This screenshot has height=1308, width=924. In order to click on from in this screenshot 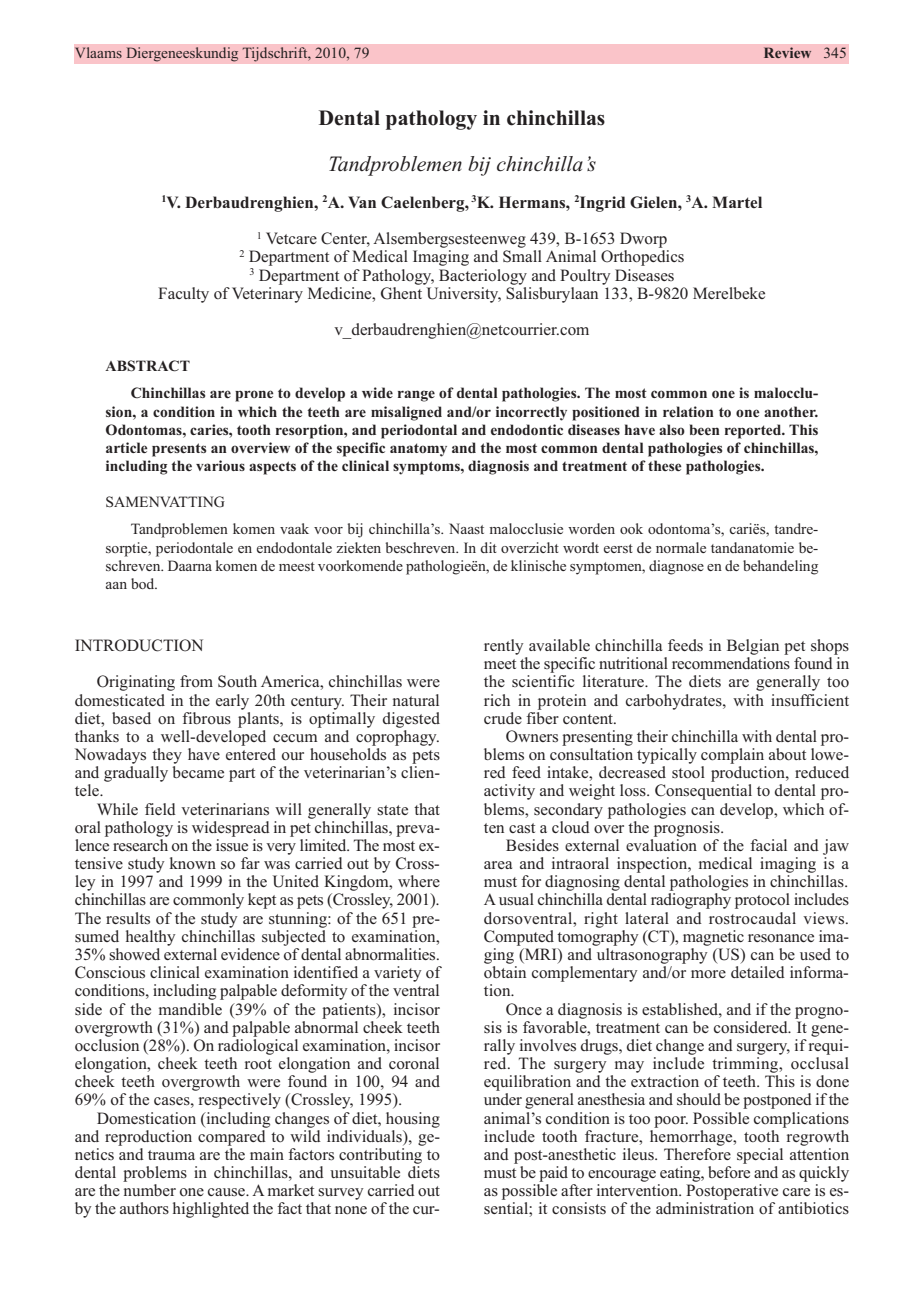, I will do `click(196, 681)`.
